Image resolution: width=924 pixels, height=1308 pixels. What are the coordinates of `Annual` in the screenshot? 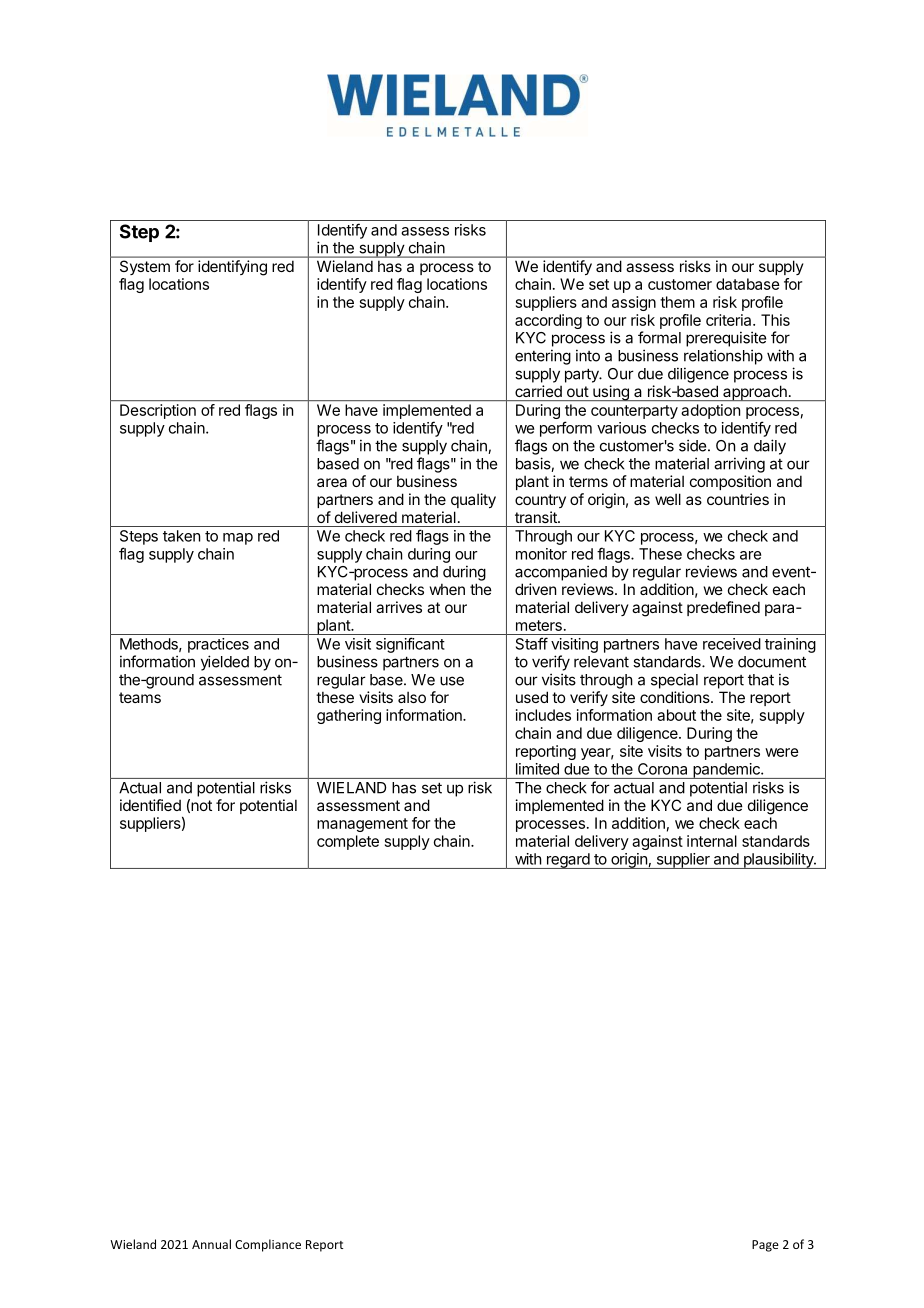 It's located at (211, 1244).
